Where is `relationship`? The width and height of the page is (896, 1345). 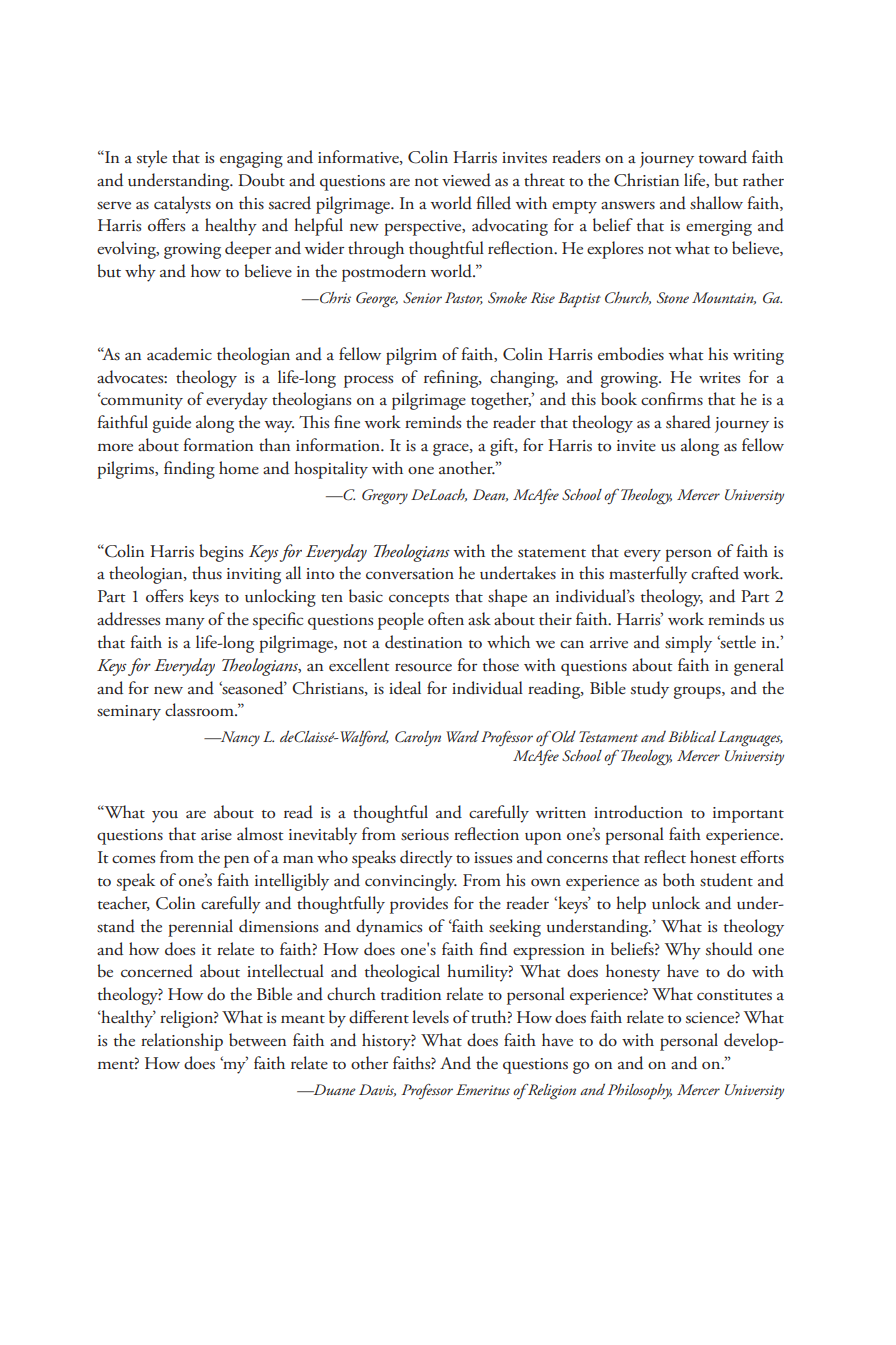
relationship is located at coordinates (182, 1042).
